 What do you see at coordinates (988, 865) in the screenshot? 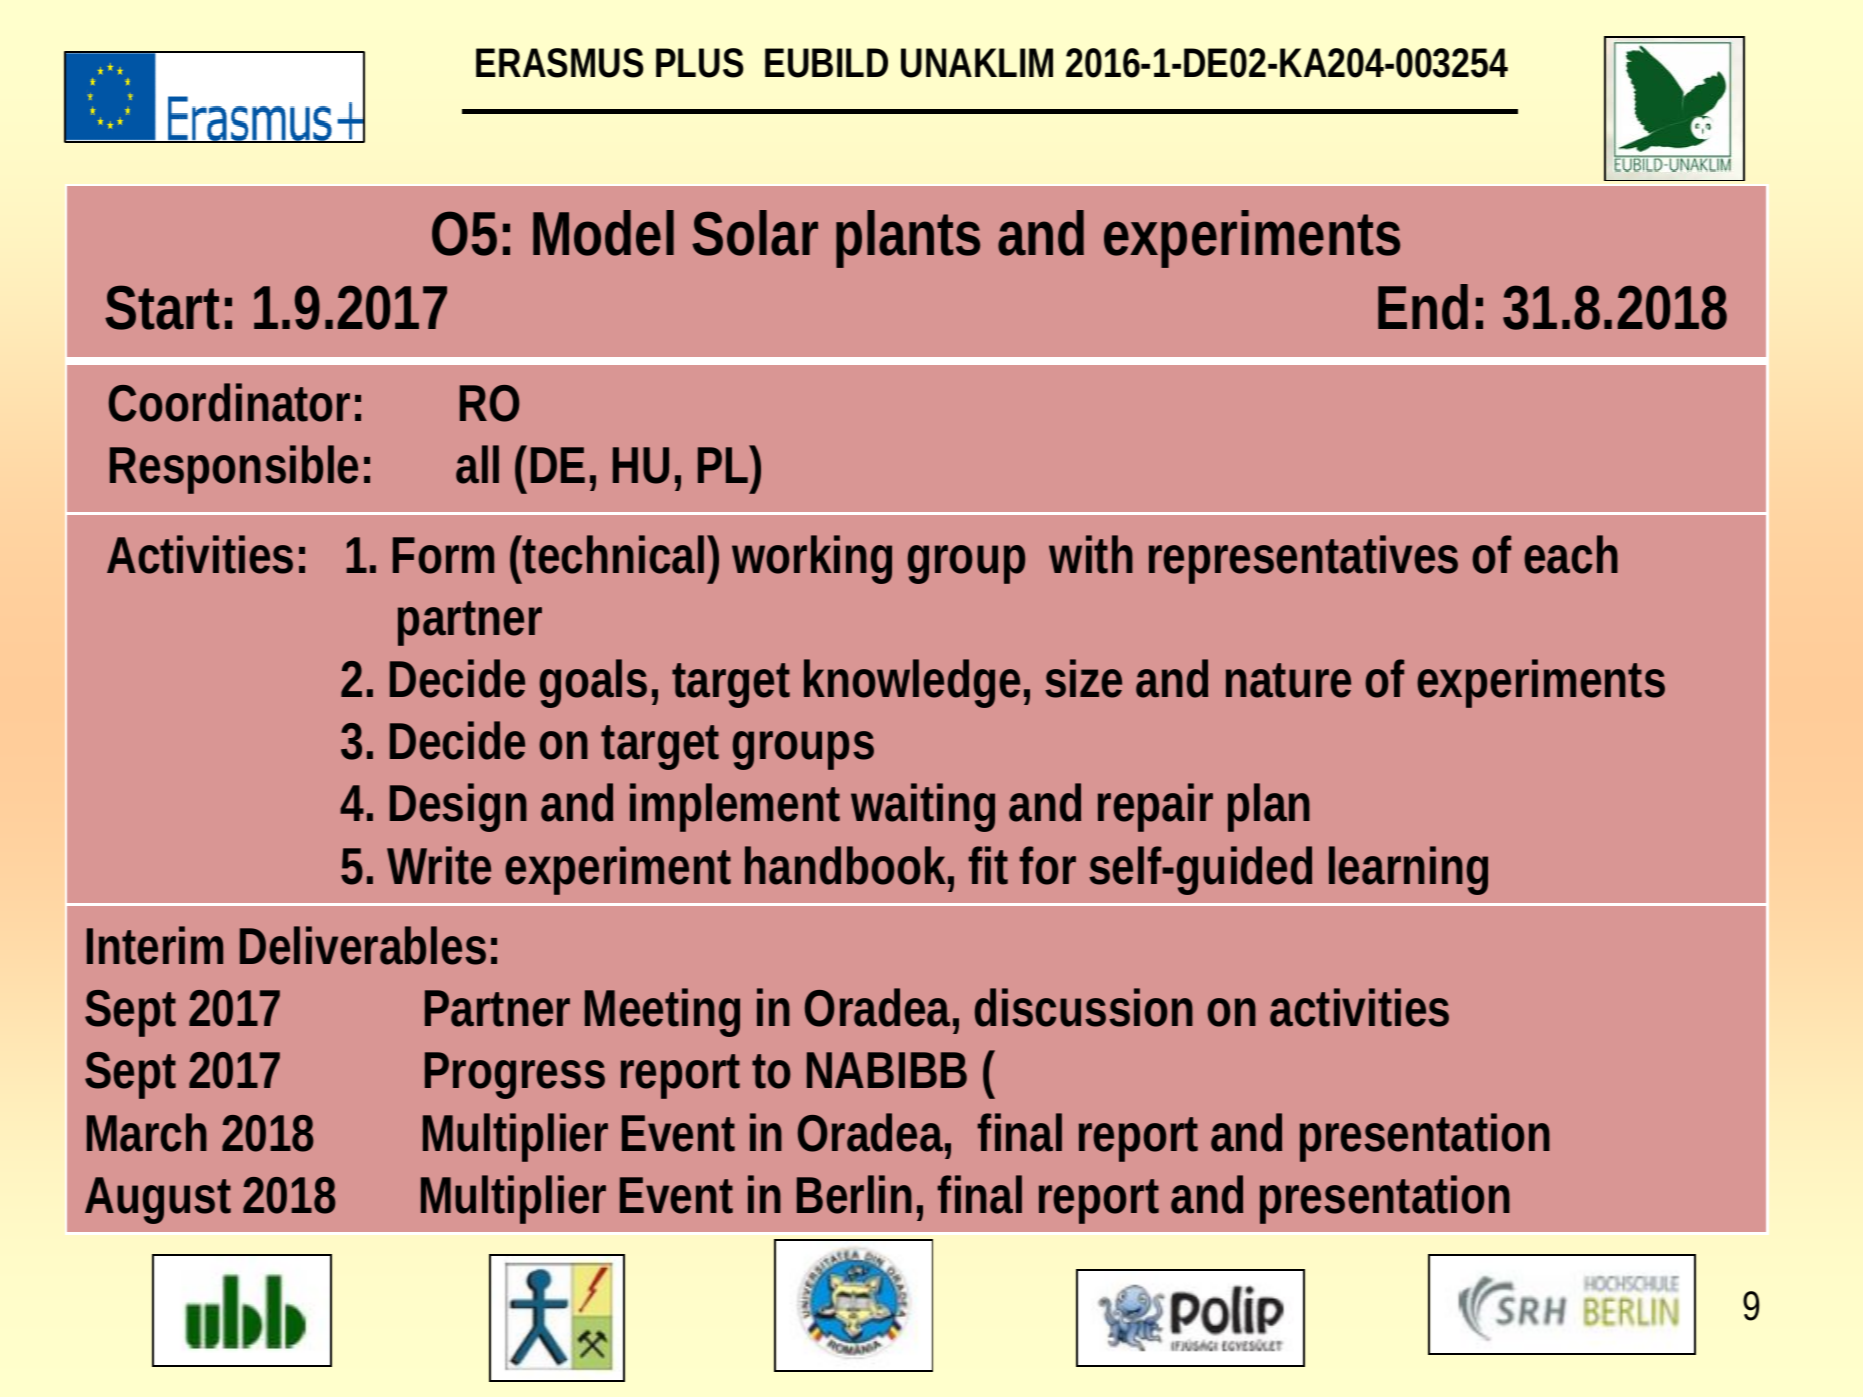
I see `fit` at bounding box center [988, 865].
